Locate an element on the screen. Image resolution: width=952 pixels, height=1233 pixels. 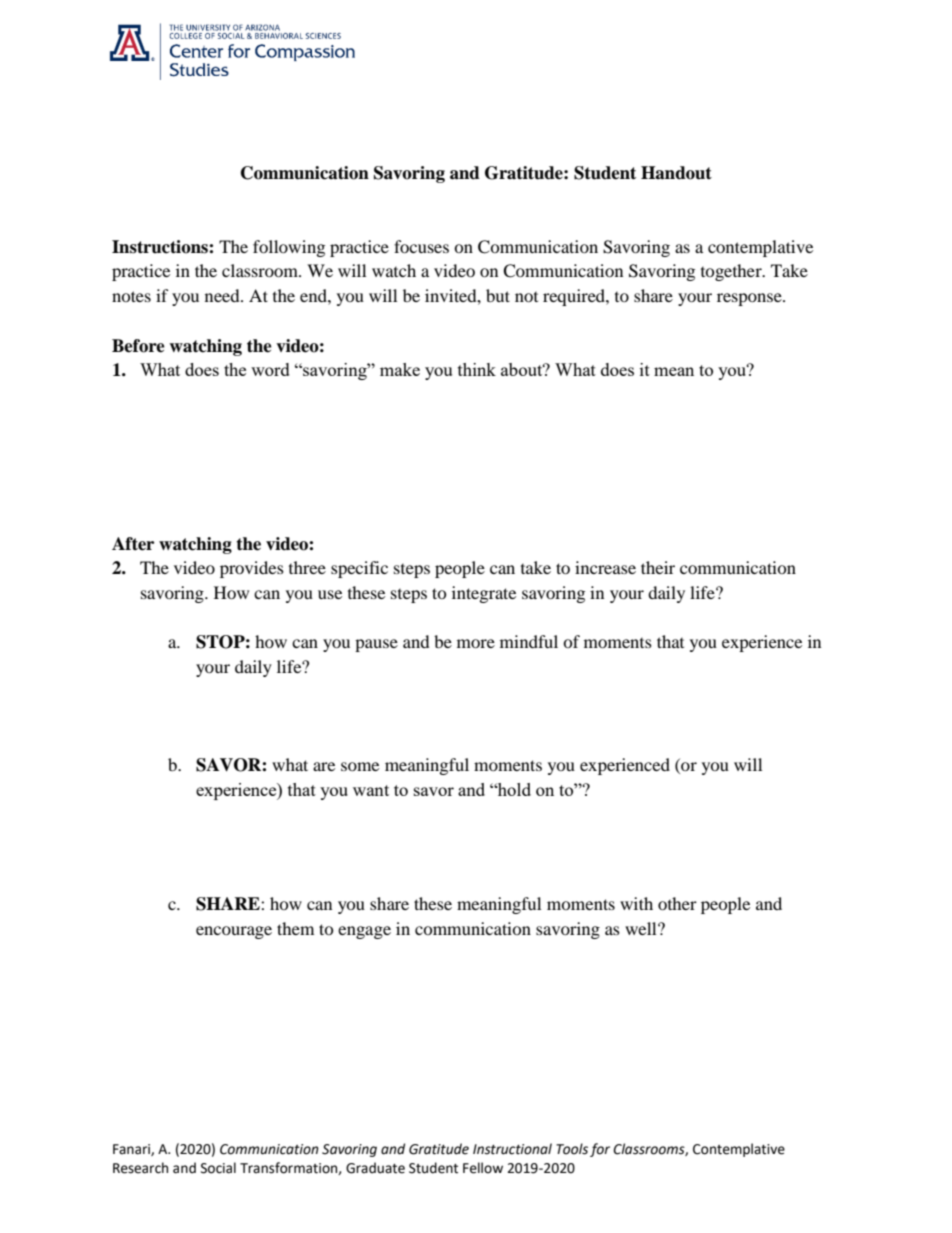
Instructions is located at coordinates (161, 247).
